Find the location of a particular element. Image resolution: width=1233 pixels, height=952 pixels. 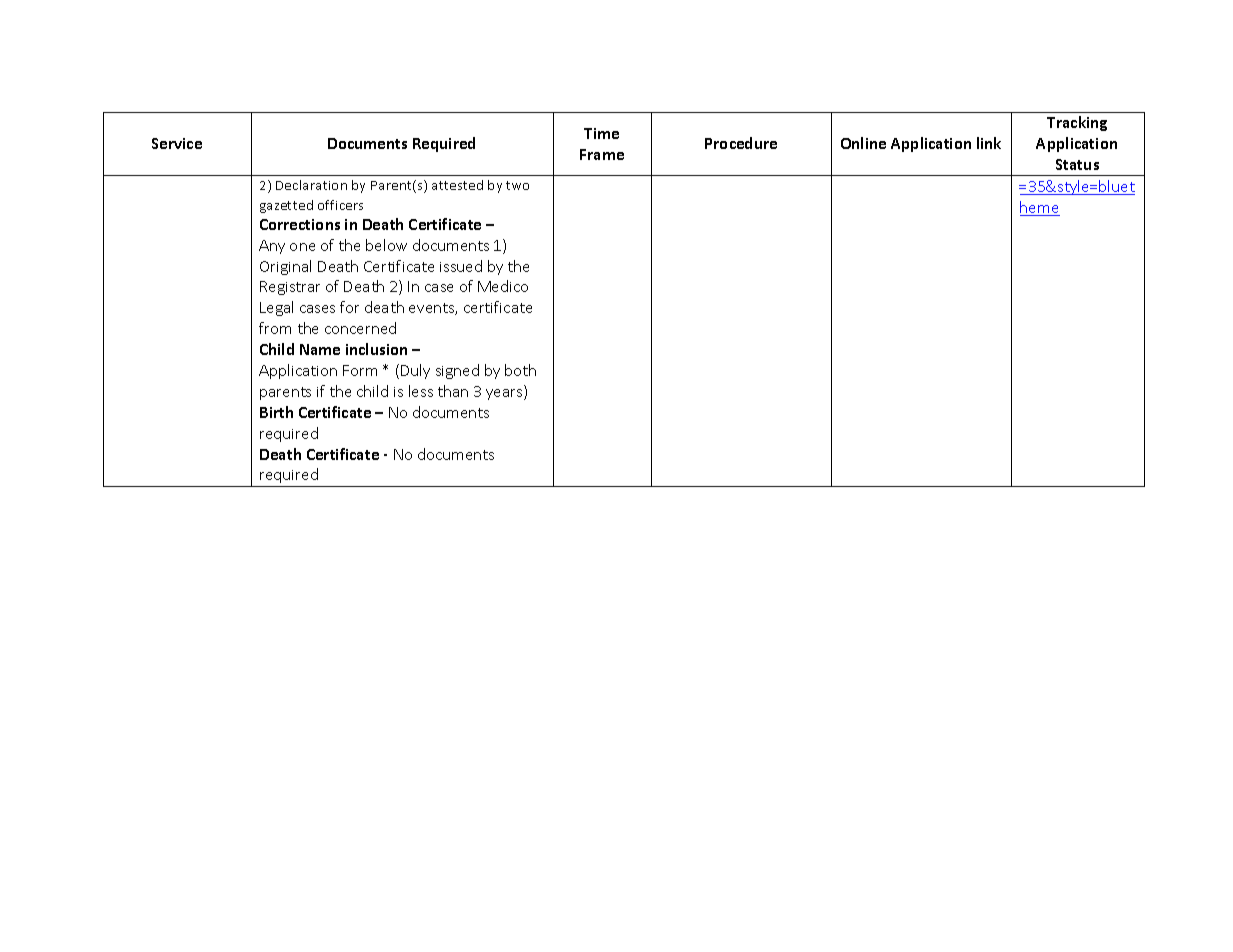

signed is located at coordinates (457, 371).
